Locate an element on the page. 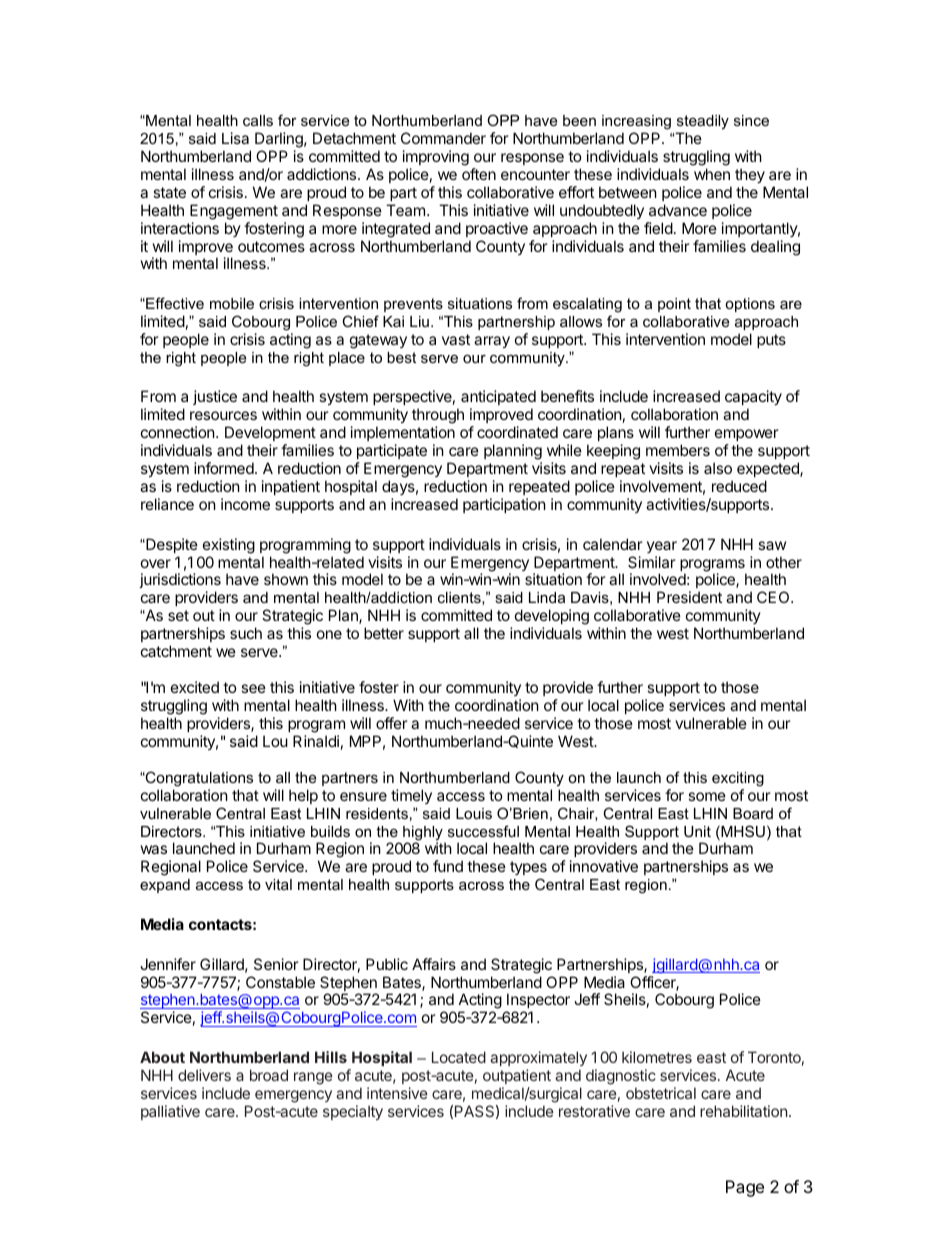 Image resolution: width=952 pixels, height=1233 pixels. when is located at coordinates (712, 174).
